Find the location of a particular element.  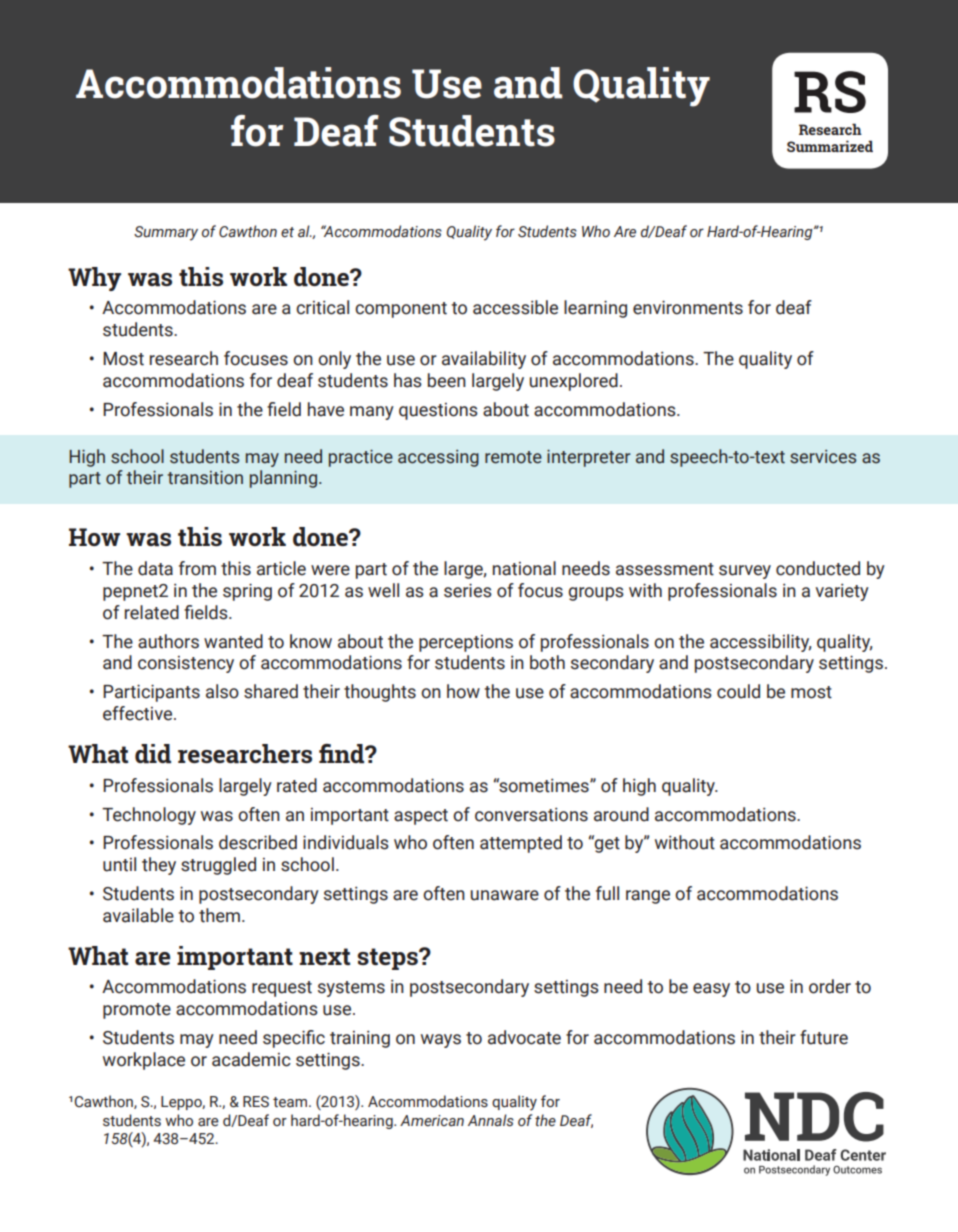

Summarized is located at coordinates (830, 146).
